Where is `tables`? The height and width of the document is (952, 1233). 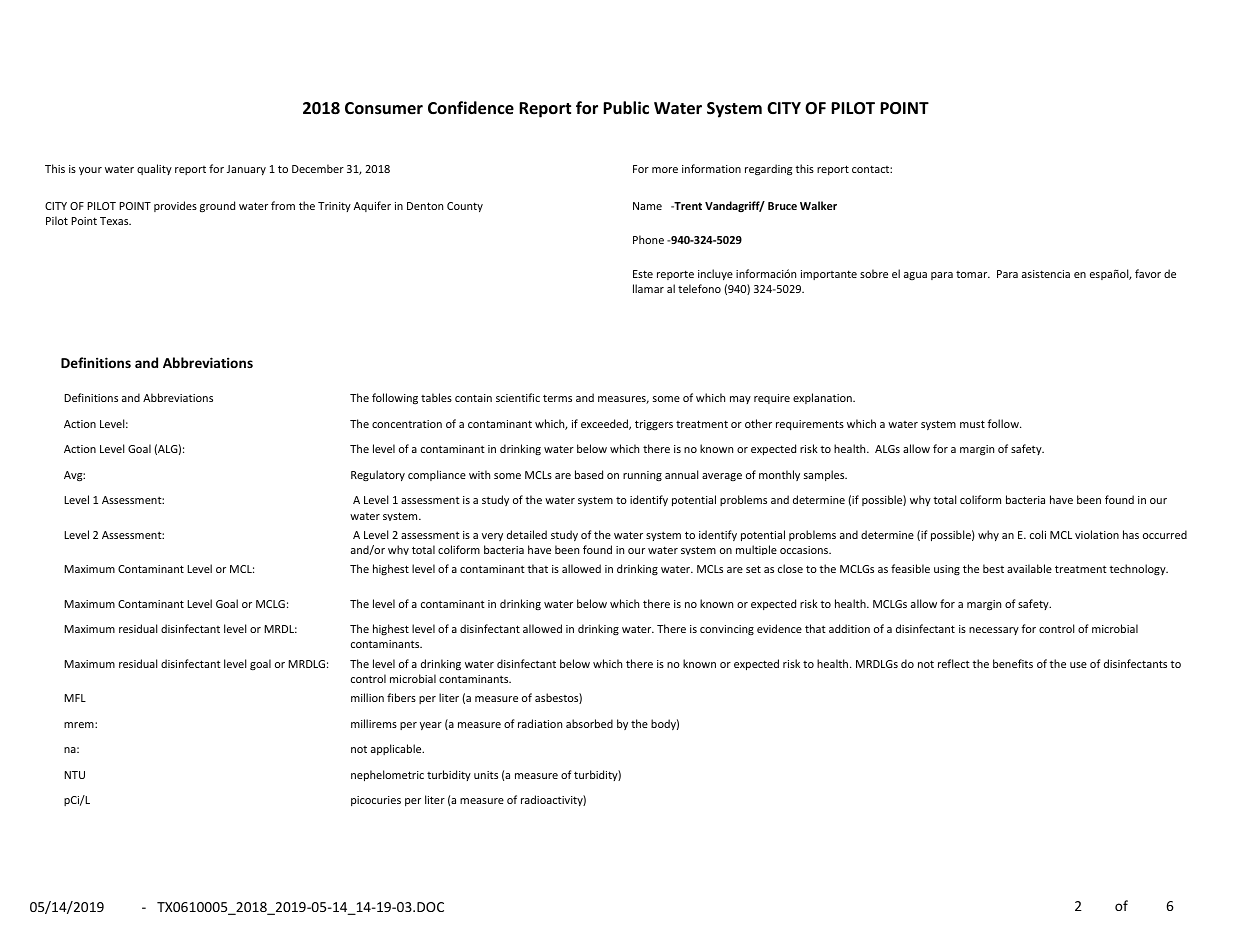 tables is located at coordinates (436, 397).
